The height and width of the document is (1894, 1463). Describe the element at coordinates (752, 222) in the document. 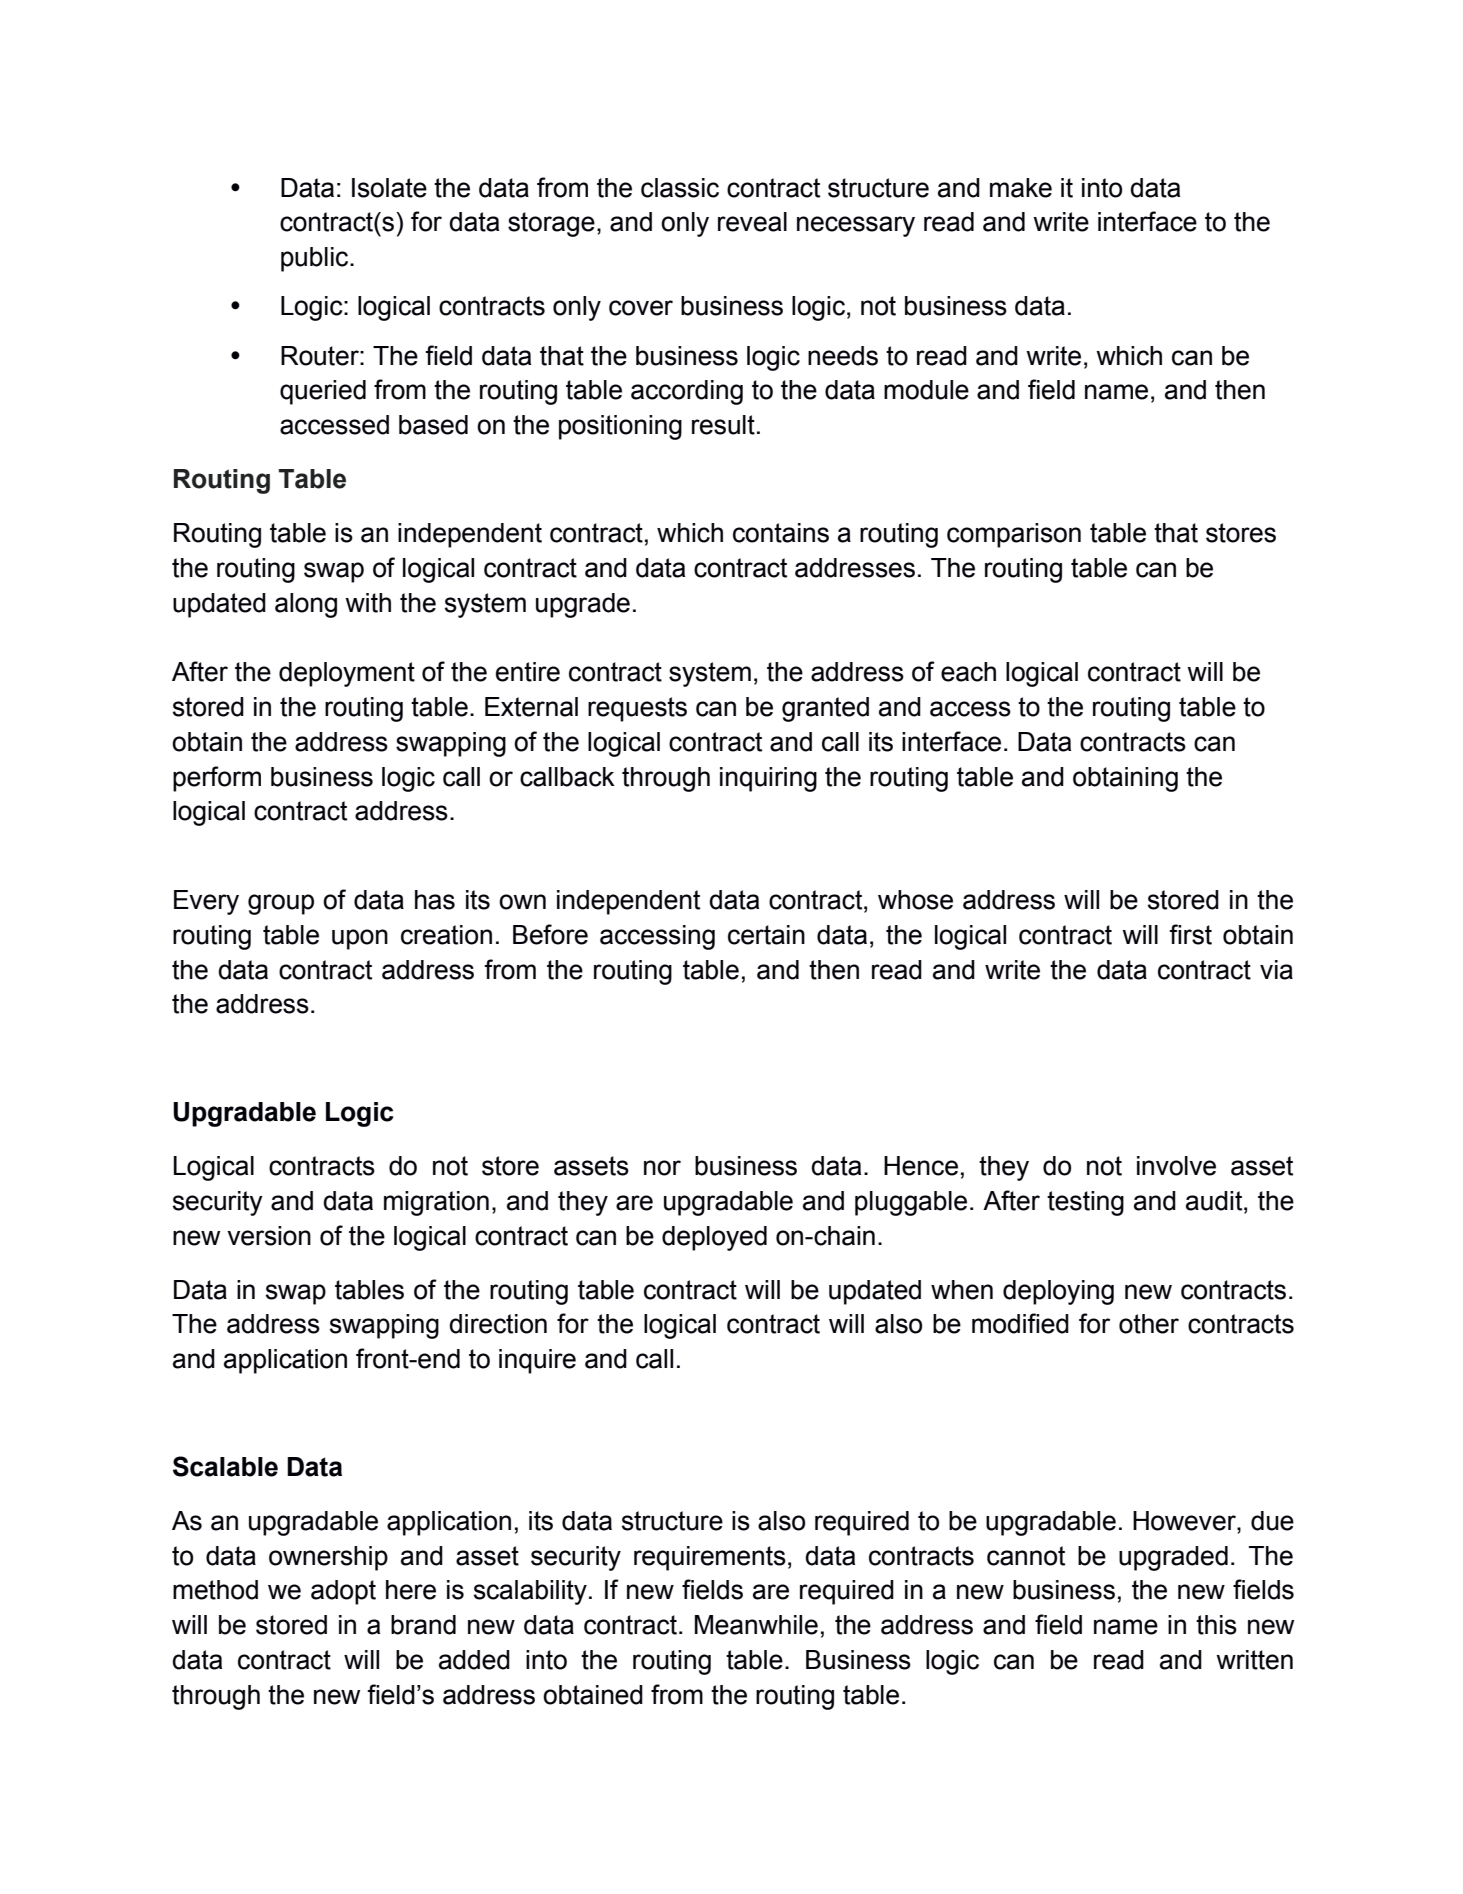

I see `reveal` at that location.
